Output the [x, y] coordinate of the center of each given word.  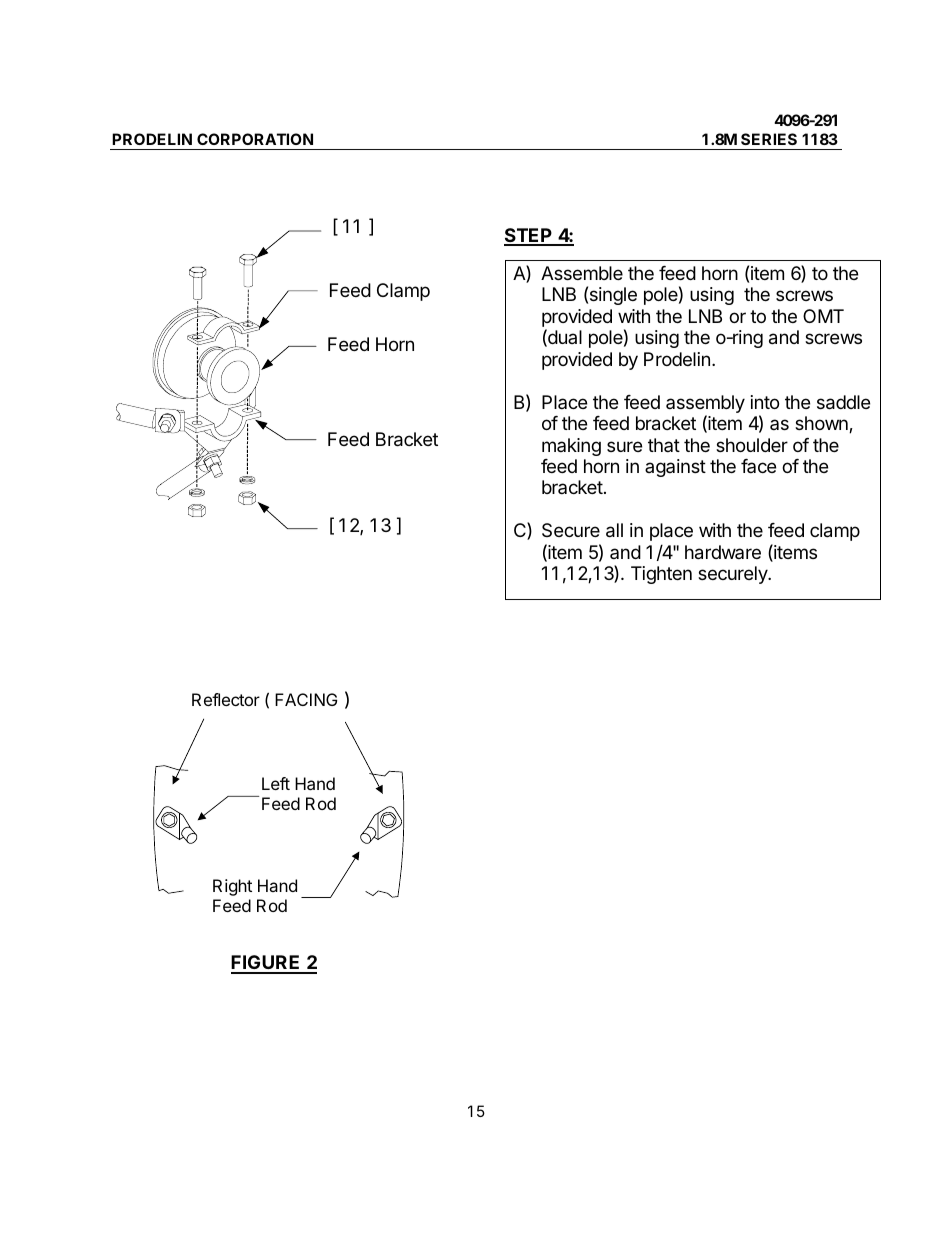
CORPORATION [255, 139]
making [571, 447]
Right [232, 887]
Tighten [661, 575]
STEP [529, 236]
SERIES [769, 139]
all [614, 530]
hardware [723, 552]
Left [276, 783]
